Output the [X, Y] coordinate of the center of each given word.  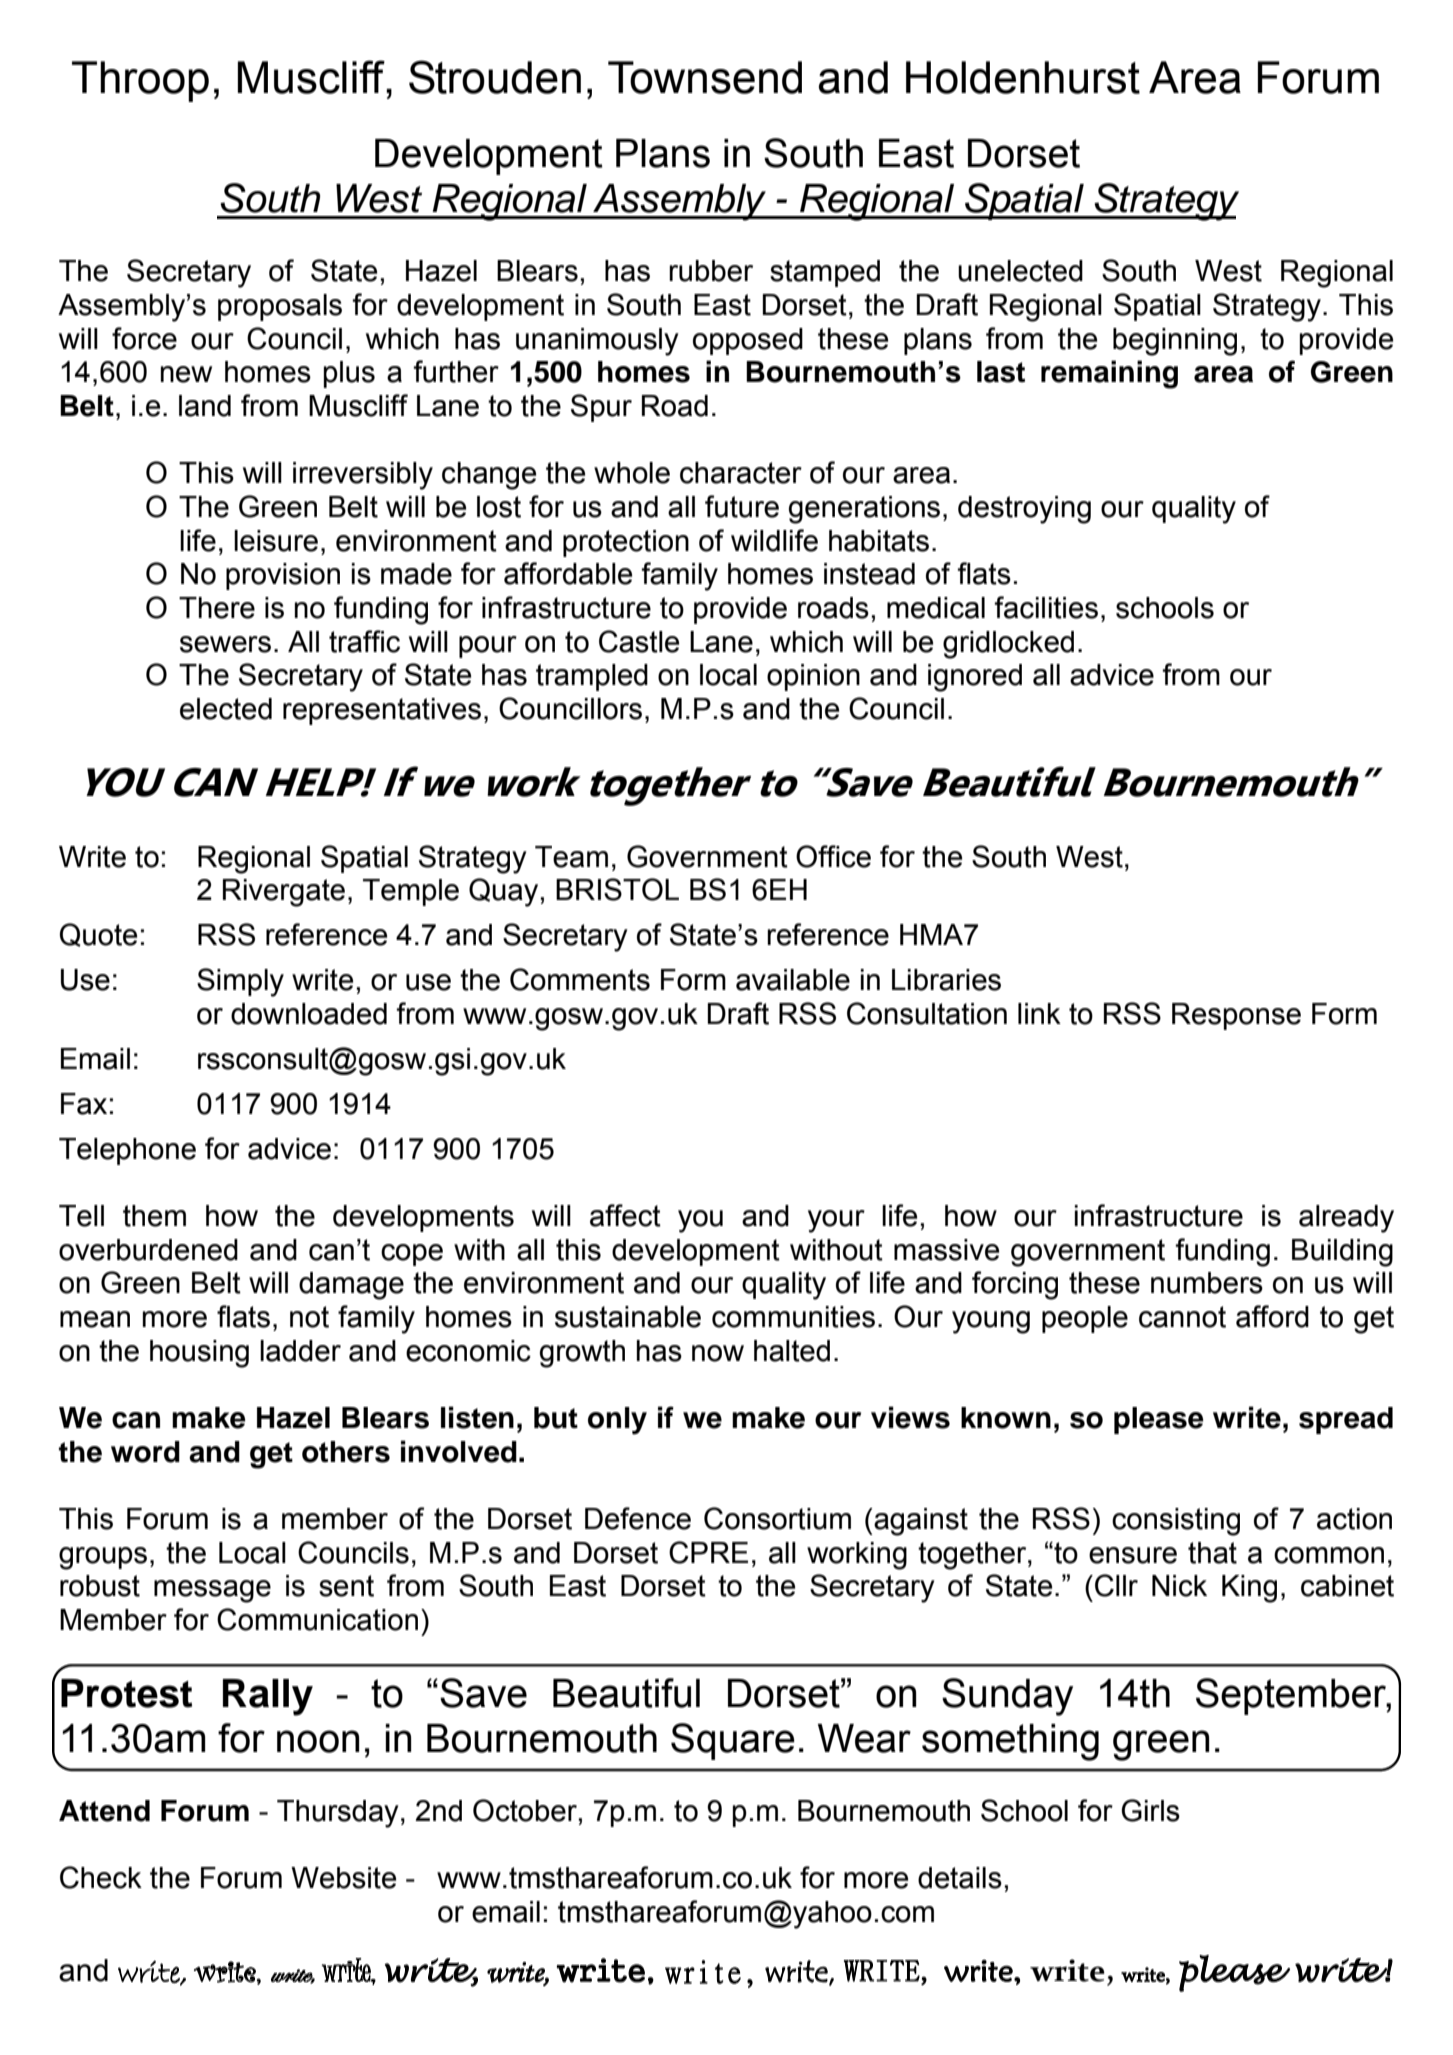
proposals [280, 307]
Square [733, 1741]
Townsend [705, 77]
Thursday [338, 1814]
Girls [1150, 1810]
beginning [1175, 342]
